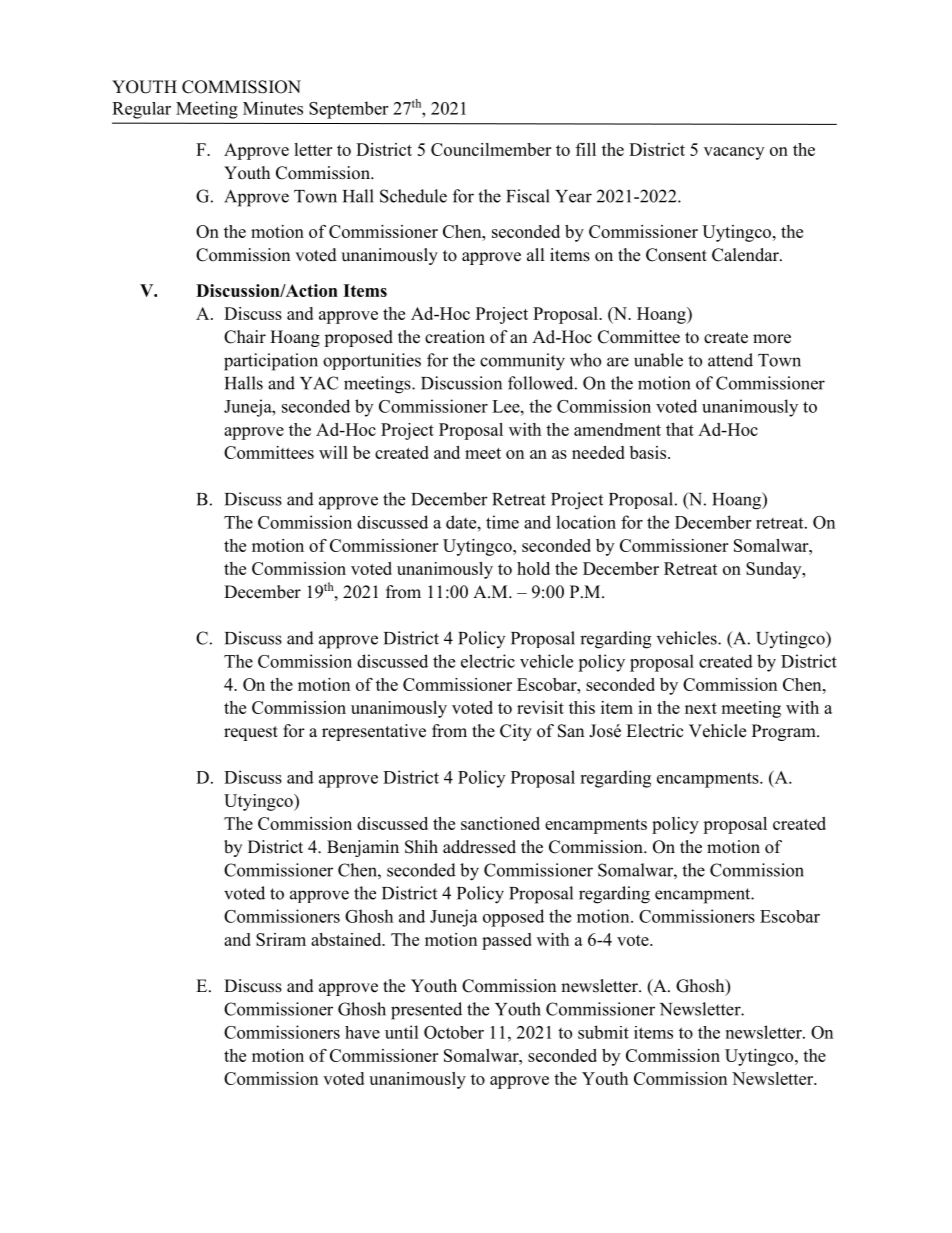  What do you see at coordinates (775, 570) in the image?
I see `Sunday` at bounding box center [775, 570].
